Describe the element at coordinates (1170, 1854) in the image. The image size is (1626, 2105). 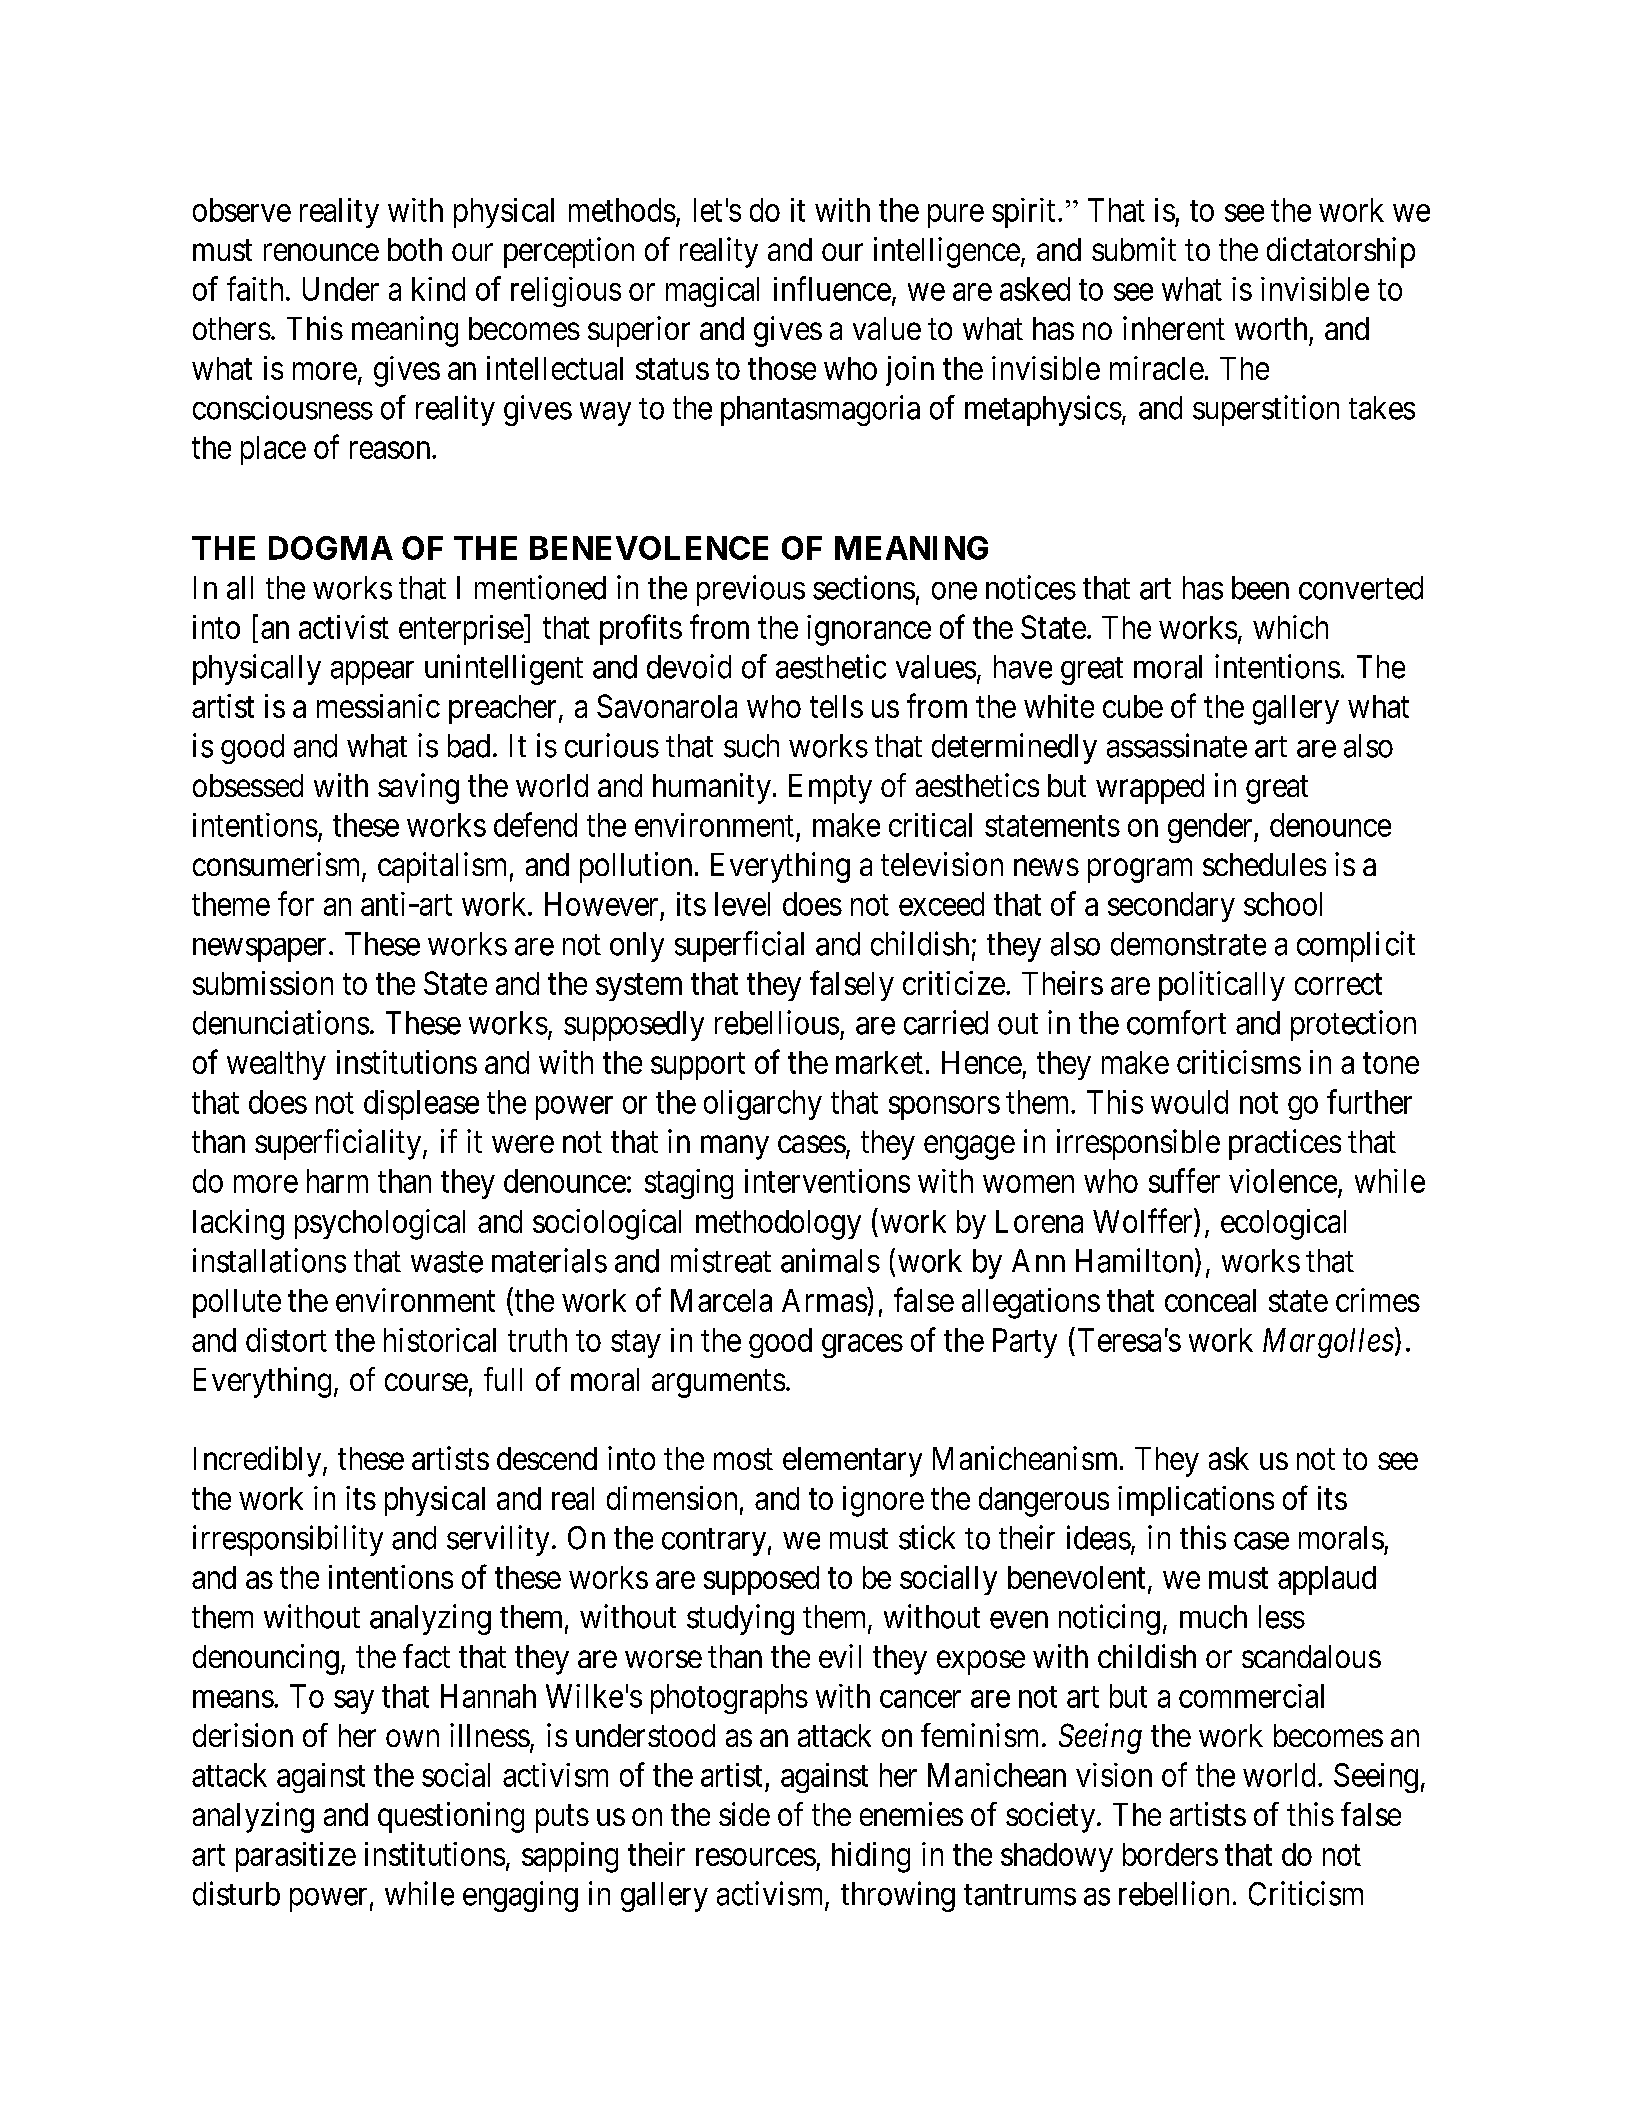
I see `borders` at that location.
